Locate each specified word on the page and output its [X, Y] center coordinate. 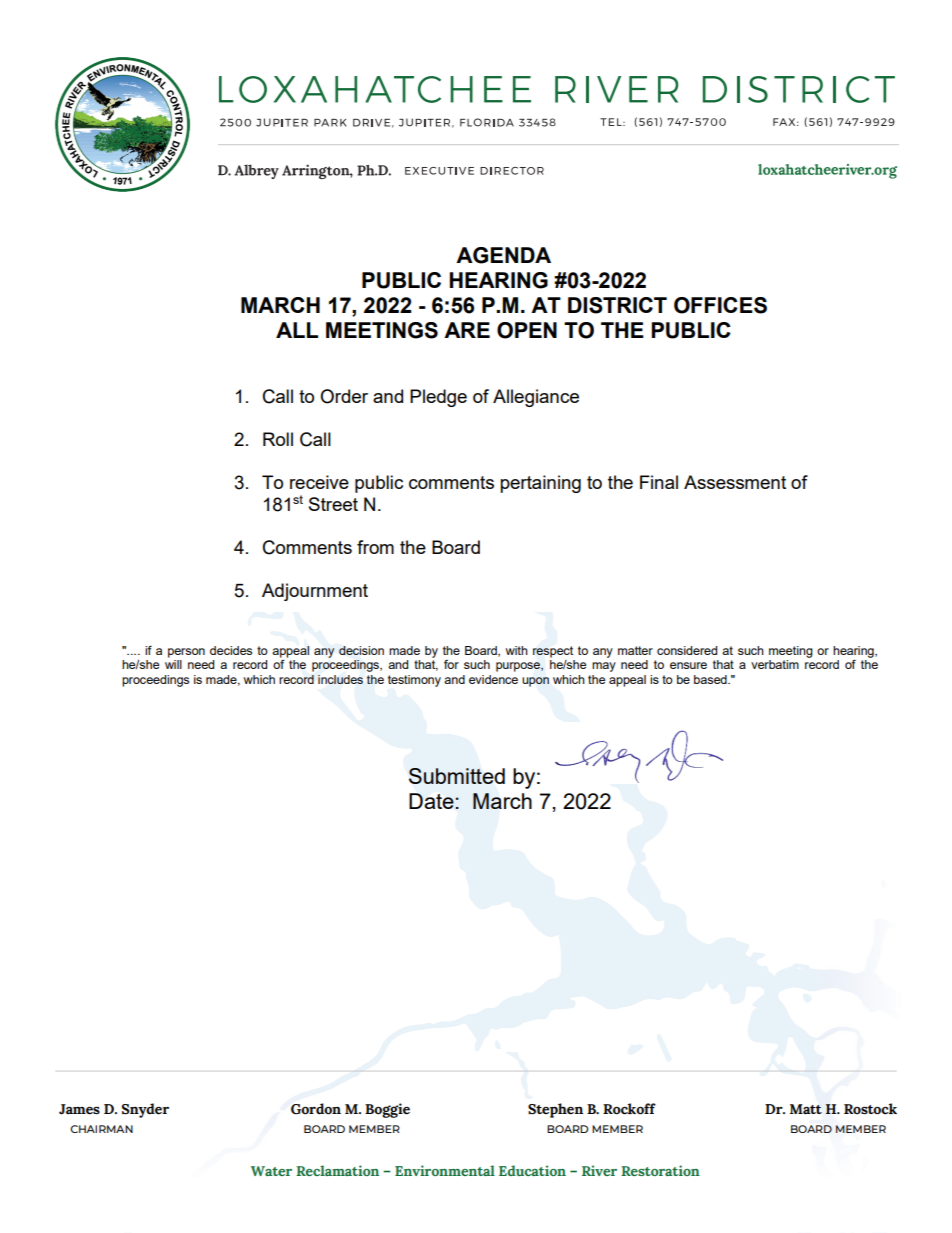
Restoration [660, 1170]
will [173, 664]
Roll [278, 439]
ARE [467, 330]
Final [659, 482]
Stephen [555, 1110]
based [711, 679]
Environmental [445, 1170]
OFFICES [720, 305]
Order [344, 396]
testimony [414, 681]
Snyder [145, 1110]
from [375, 547]
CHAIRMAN [101, 1129]
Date [432, 801]
